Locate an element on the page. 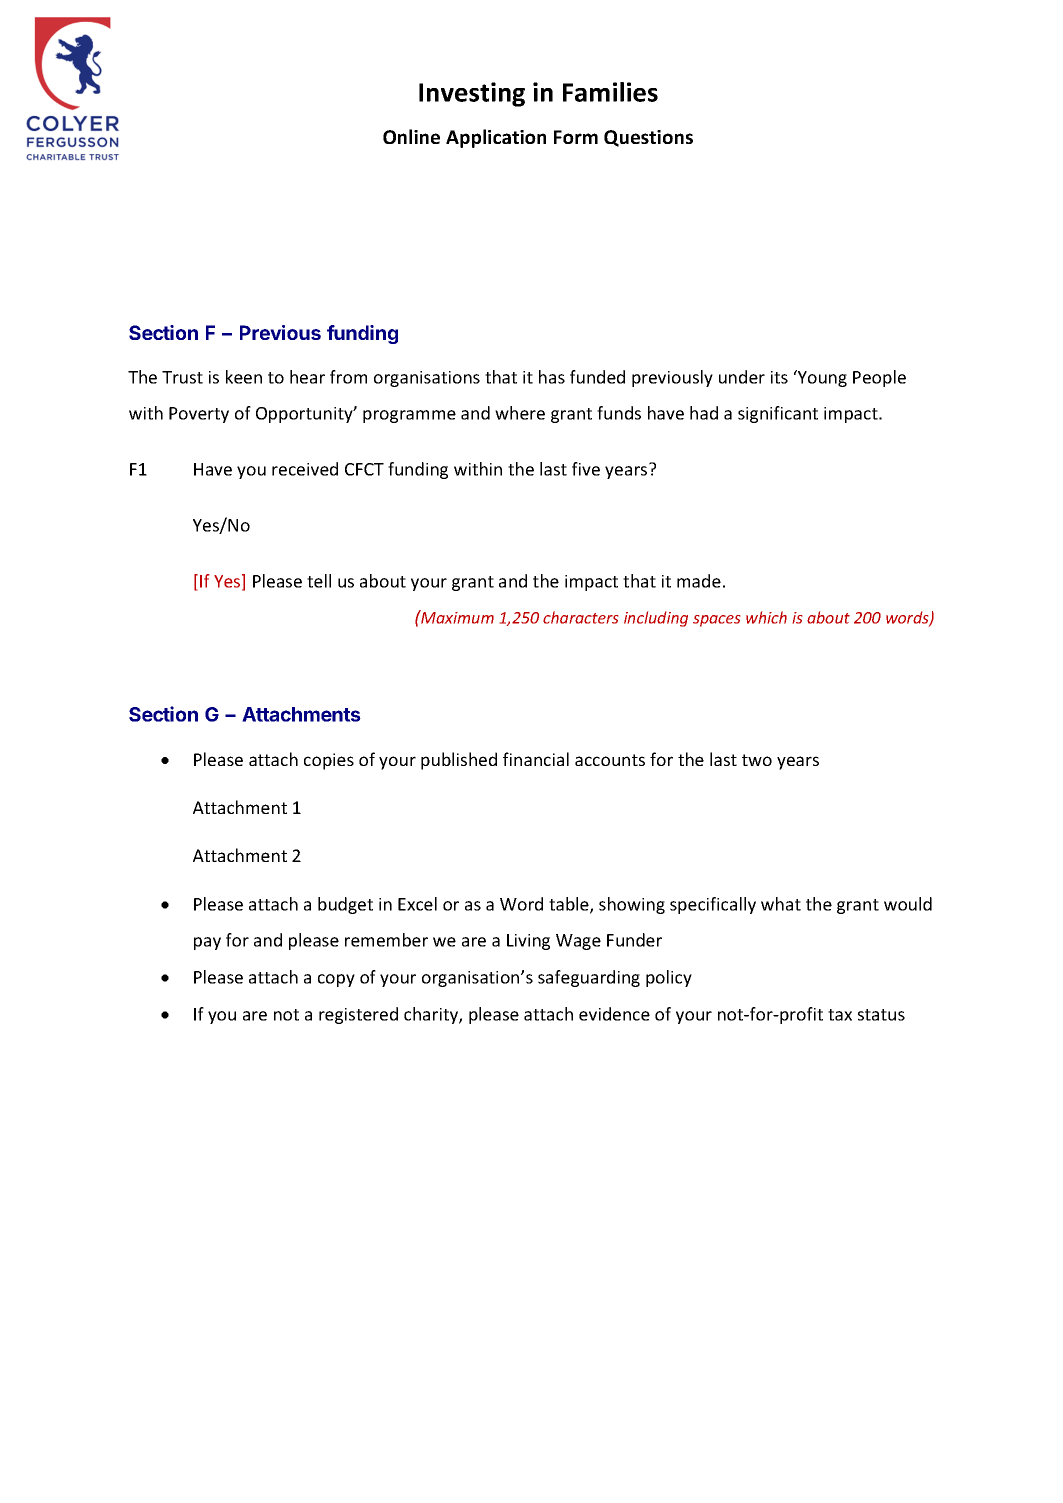 The height and width of the document is (1503, 1063). tax is located at coordinates (840, 1015).
